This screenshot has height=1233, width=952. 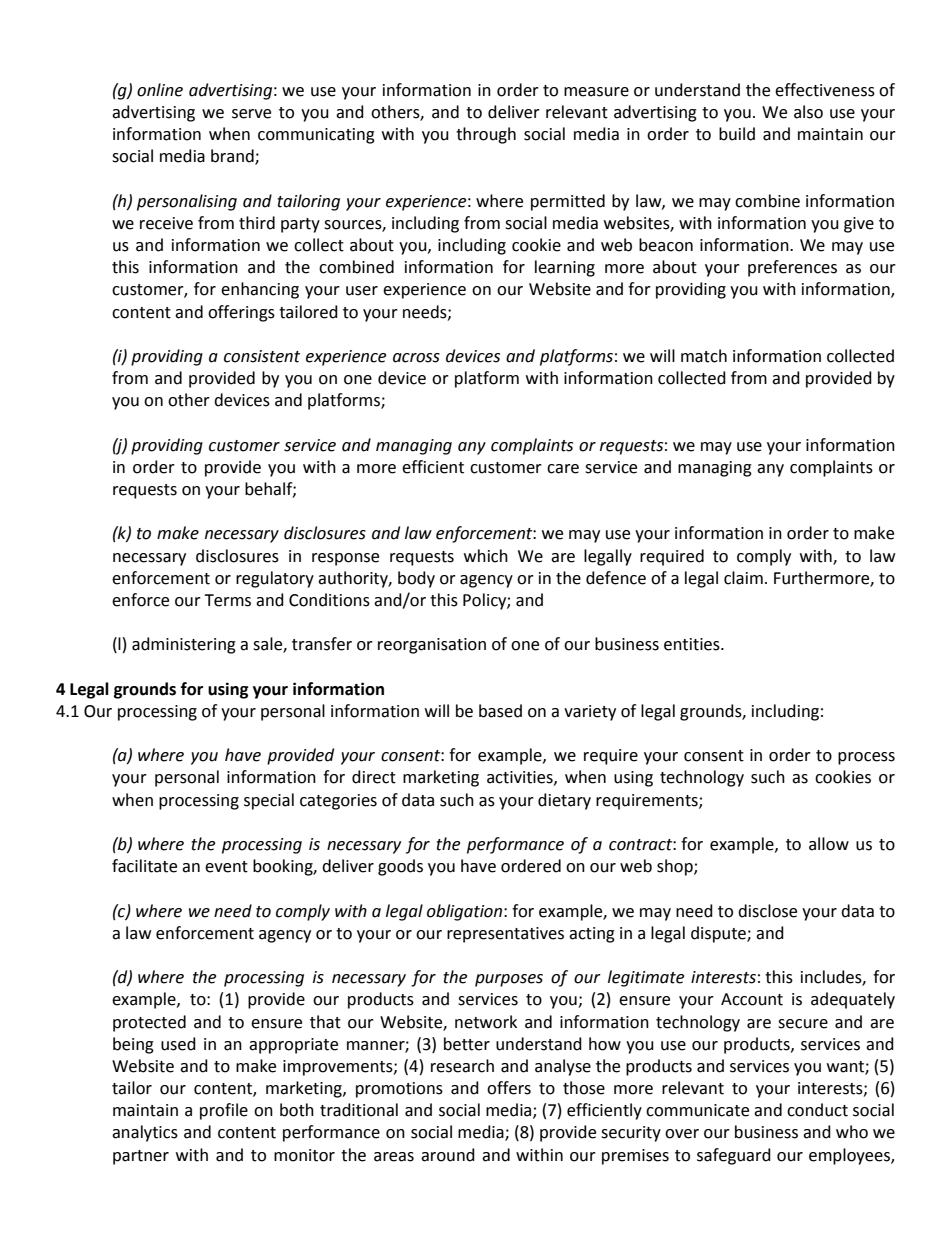 What do you see at coordinates (251, 114) in the screenshot?
I see `serve` at bounding box center [251, 114].
